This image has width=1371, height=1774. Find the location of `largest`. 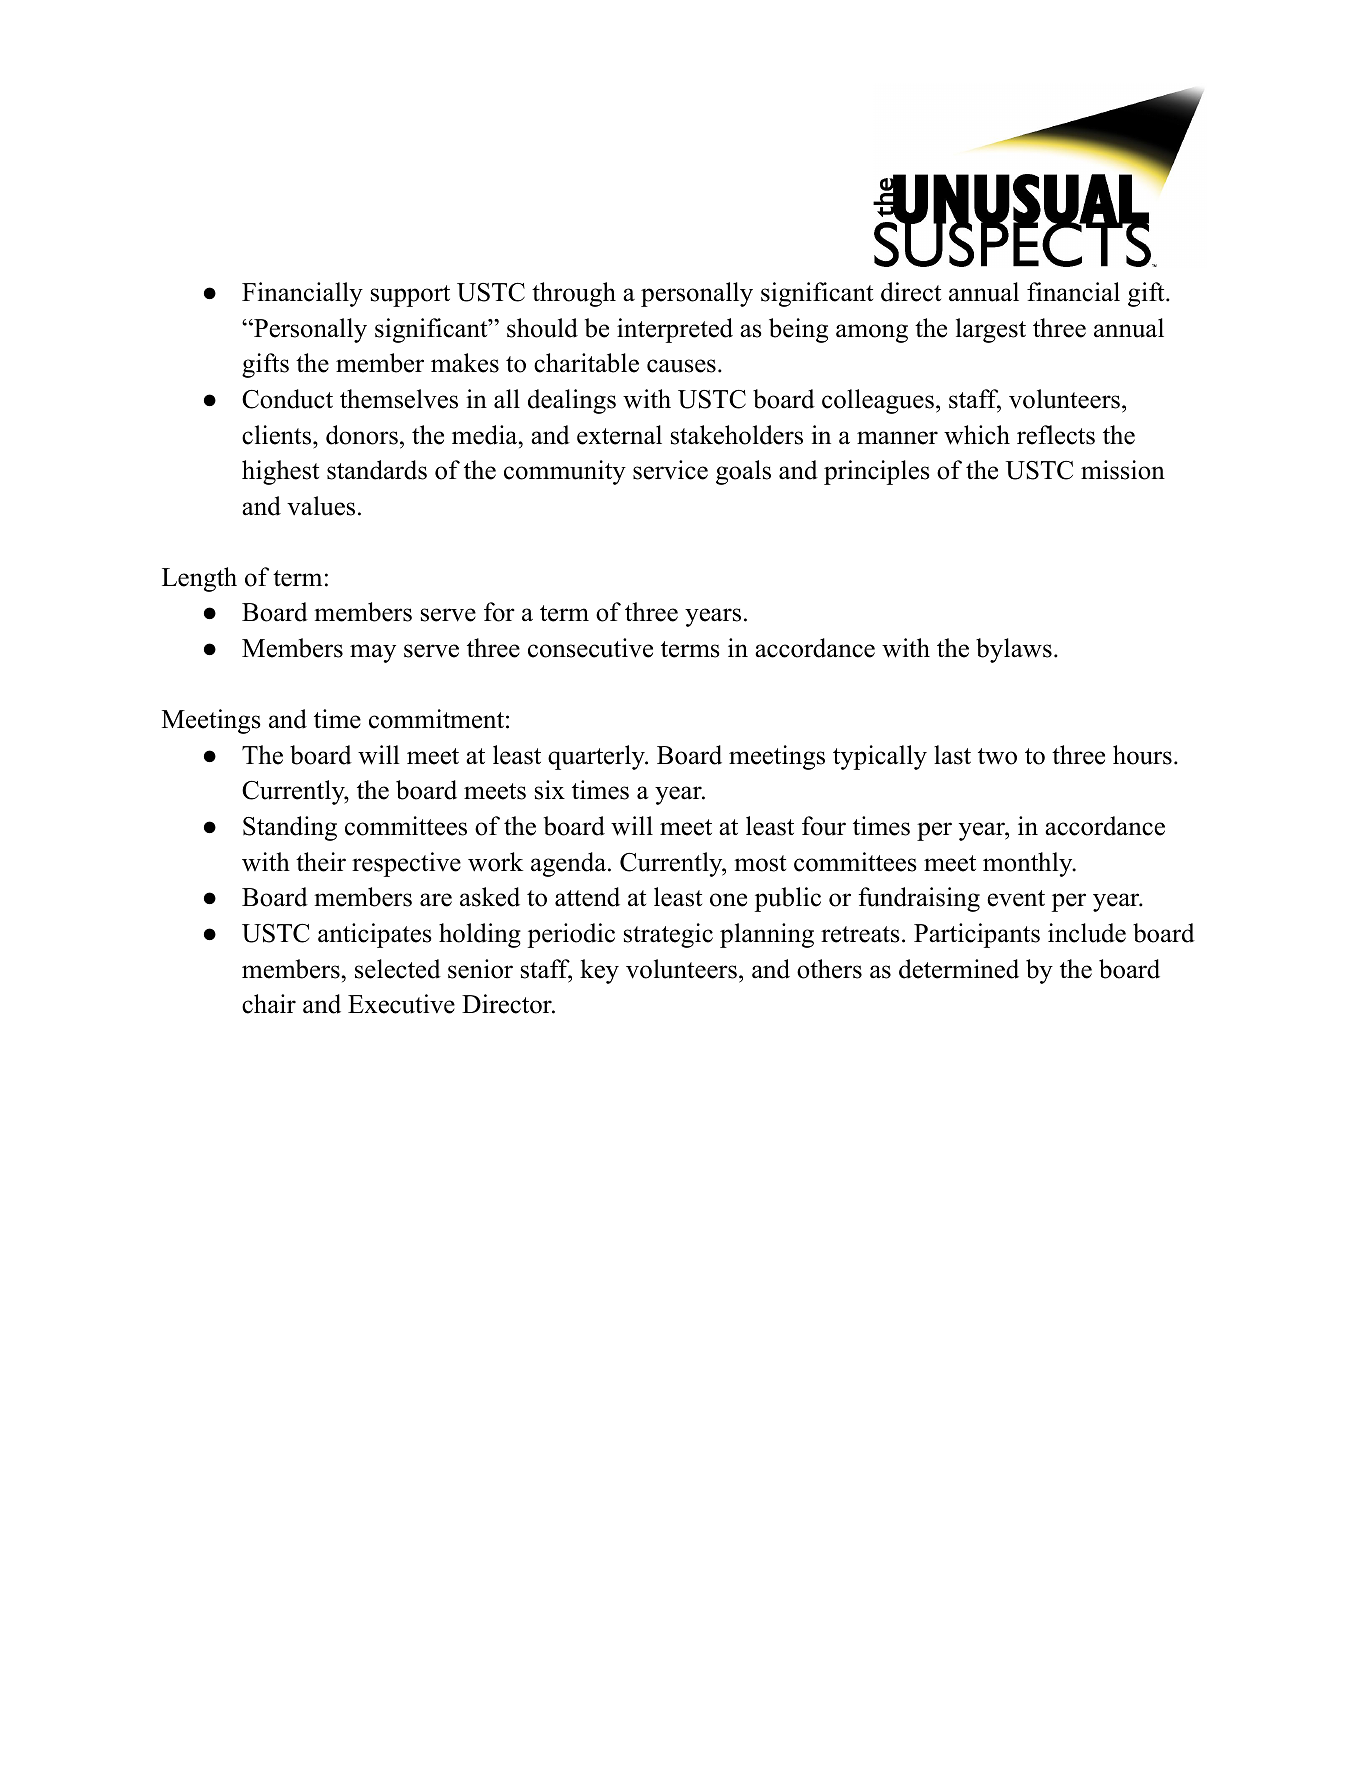

largest is located at coordinates (991, 330).
